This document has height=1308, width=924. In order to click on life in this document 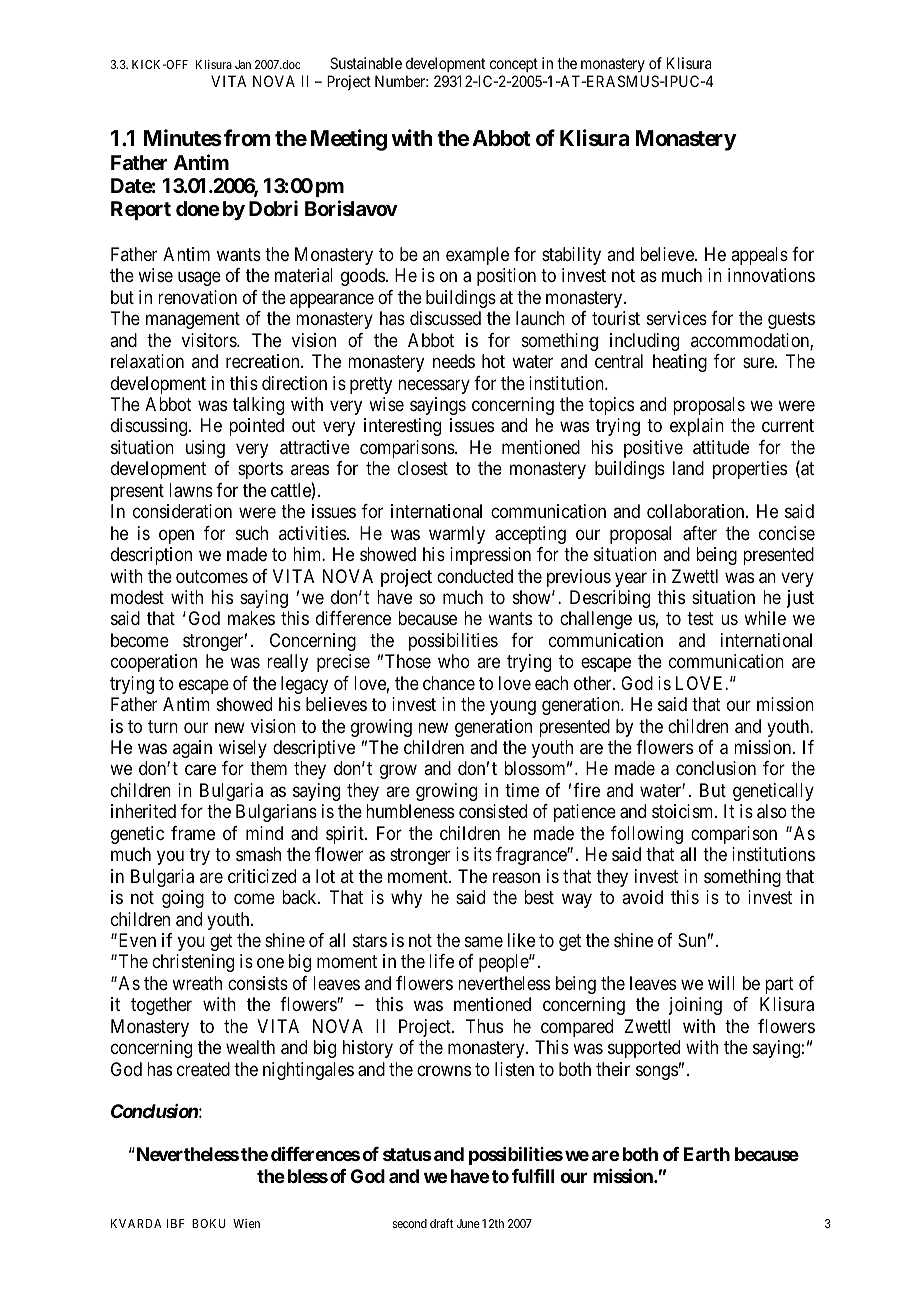, I will do `click(441, 961)`.
